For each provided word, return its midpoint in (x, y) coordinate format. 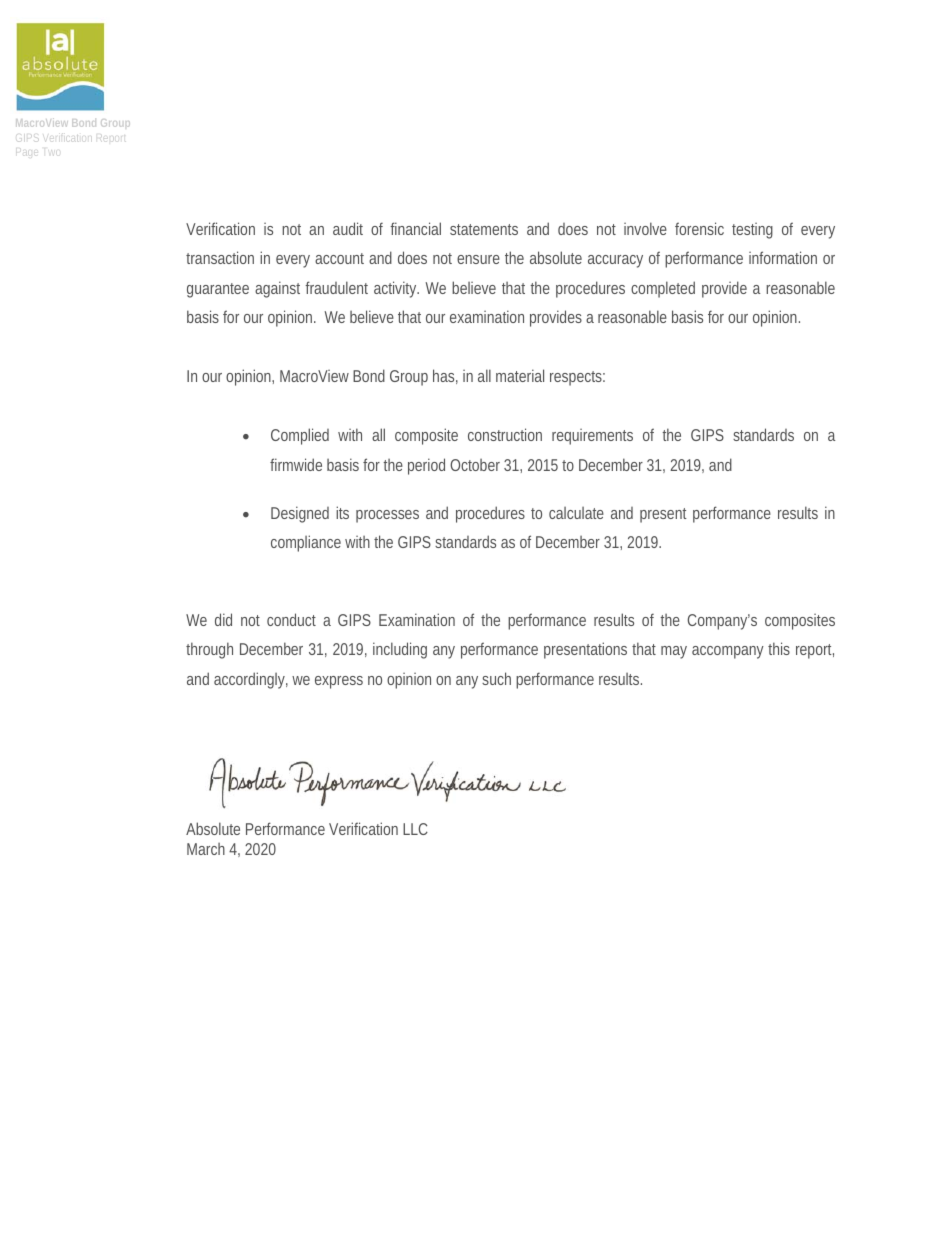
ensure (478, 259)
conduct (291, 619)
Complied (300, 436)
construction (505, 434)
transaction (220, 257)
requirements (592, 437)
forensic (699, 228)
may (674, 652)
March (206, 849)
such (496, 678)
